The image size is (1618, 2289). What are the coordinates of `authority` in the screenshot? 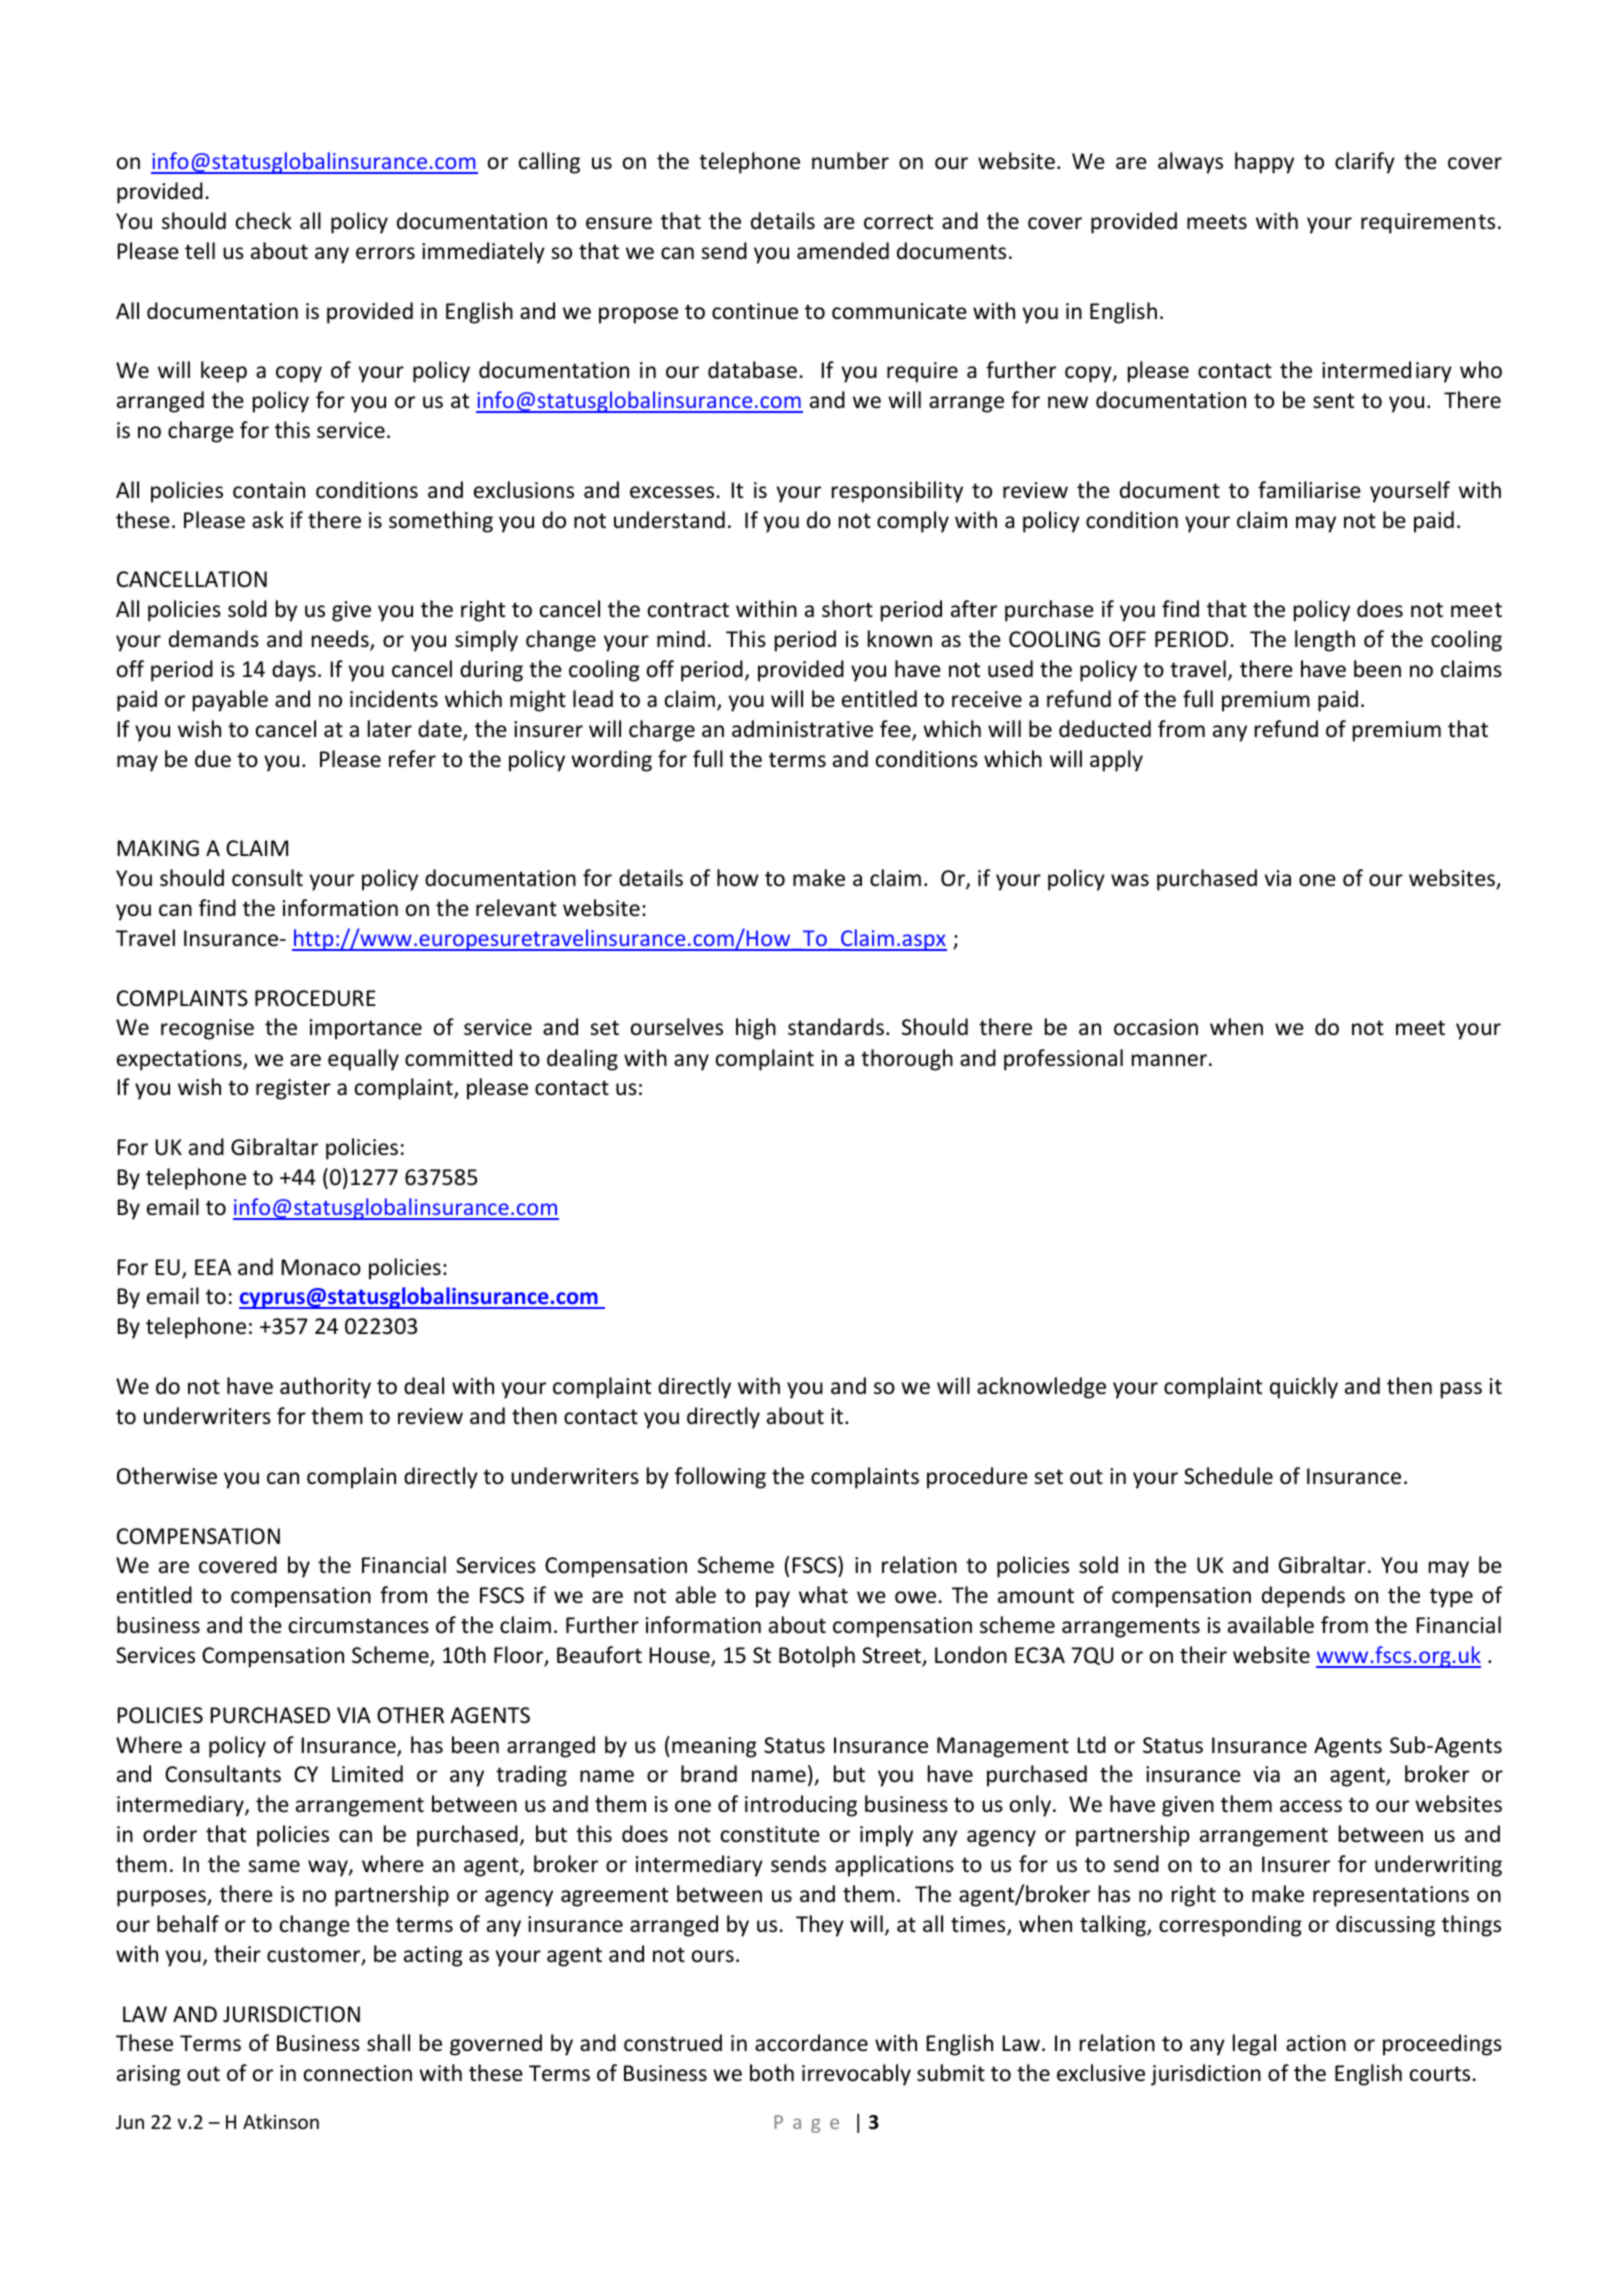 It's located at (325, 1388).
